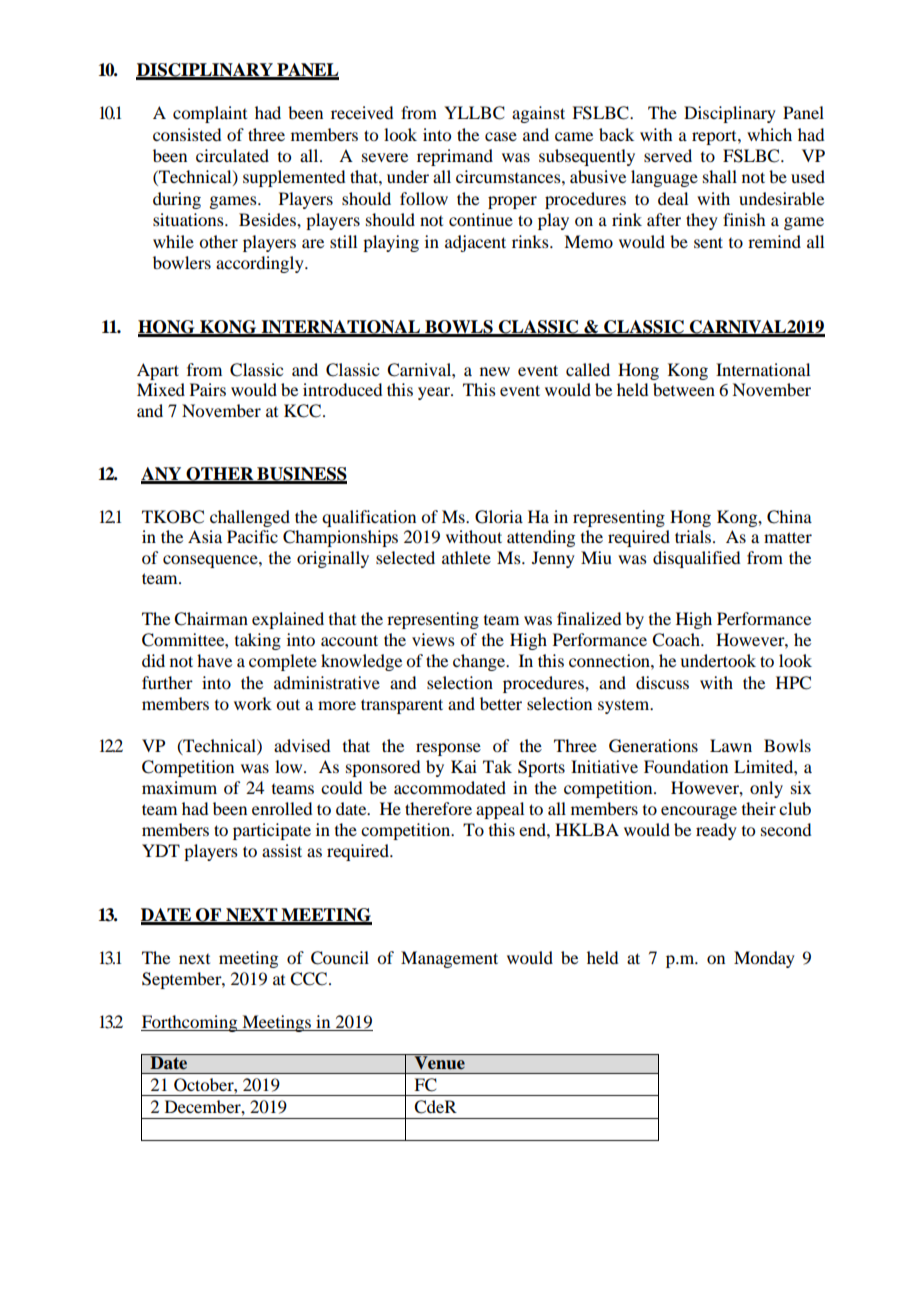  What do you see at coordinates (211, 619) in the screenshot?
I see `Chairman` at bounding box center [211, 619].
